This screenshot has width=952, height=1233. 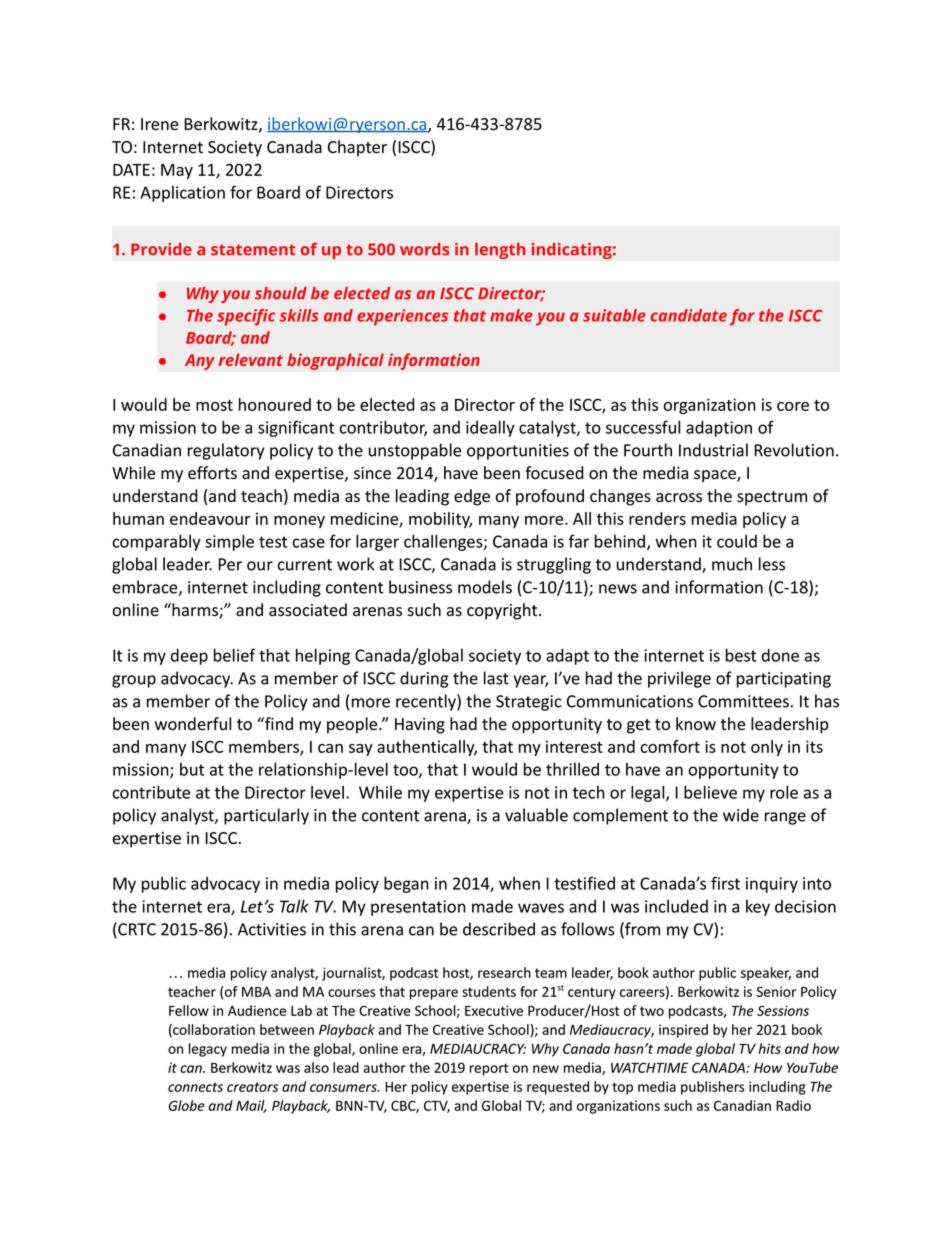 What do you see at coordinates (357, 148) in the screenshot?
I see `Chapter` at bounding box center [357, 148].
